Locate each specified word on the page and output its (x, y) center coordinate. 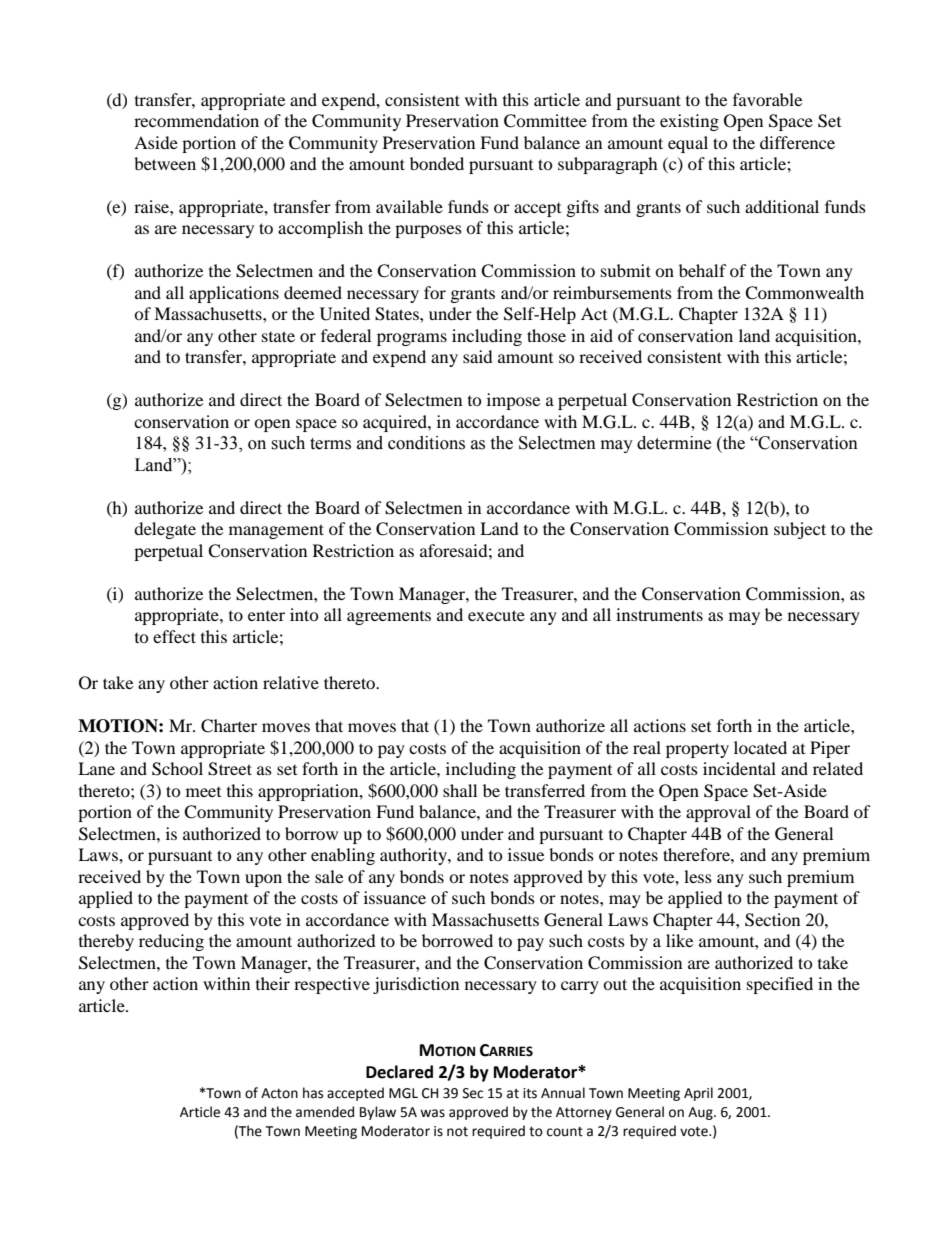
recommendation (196, 120)
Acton (279, 1093)
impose (513, 401)
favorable (767, 99)
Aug (701, 1113)
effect (174, 636)
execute (496, 615)
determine (674, 443)
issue (526, 854)
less (698, 876)
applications (234, 294)
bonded (437, 163)
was (432, 1113)
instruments (659, 614)
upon (263, 880)
